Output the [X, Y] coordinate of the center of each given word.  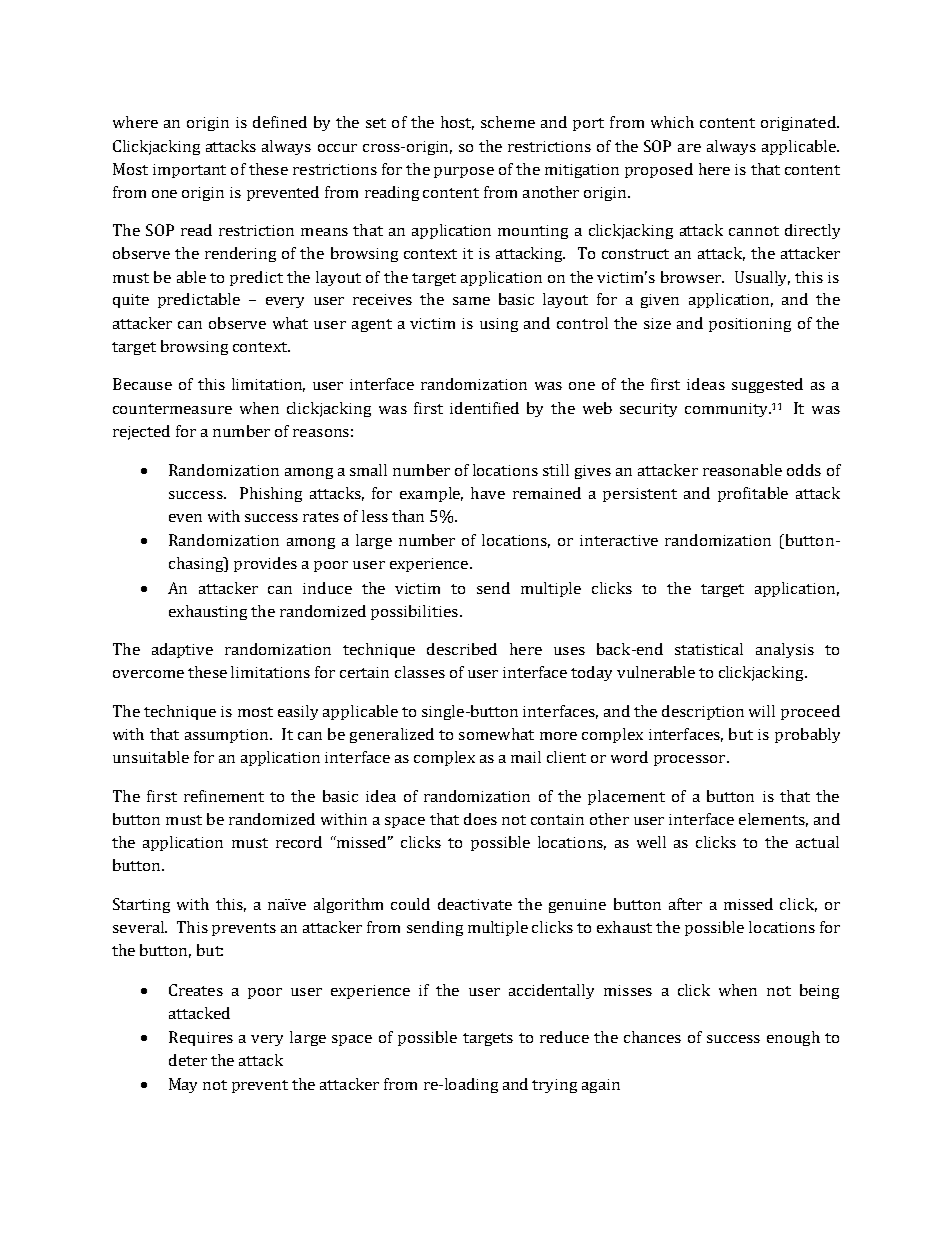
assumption [228, 736]
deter [188, 1060]
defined [280, 122]
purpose [464, 172]
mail [526, 757]
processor [691, 760]
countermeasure [172, 409]
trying [554, 1086]
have [488, 493]
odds [804, 470]
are [689, 148]
